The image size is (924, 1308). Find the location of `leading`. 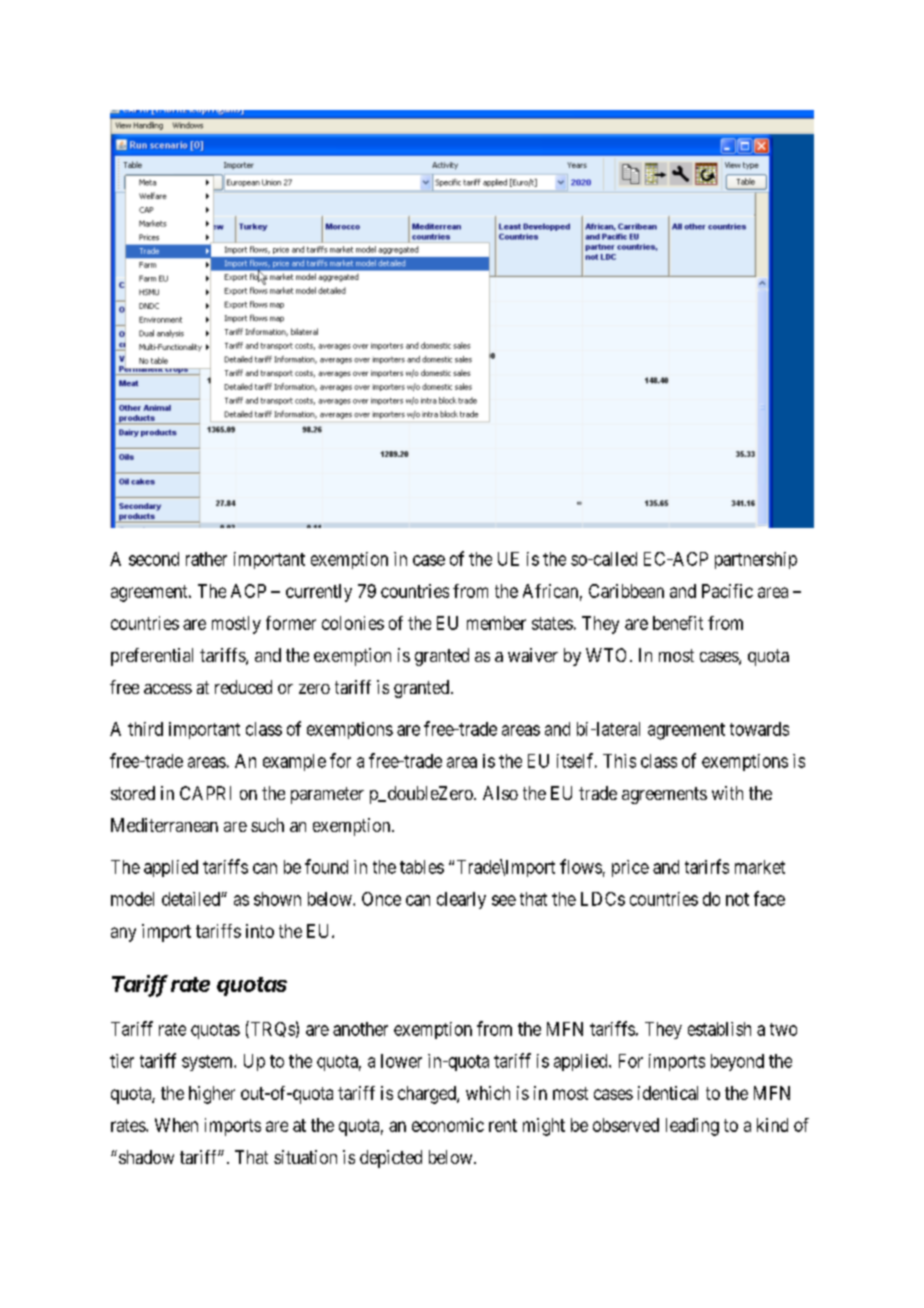

leading is located at coordinates (692, 1127).
